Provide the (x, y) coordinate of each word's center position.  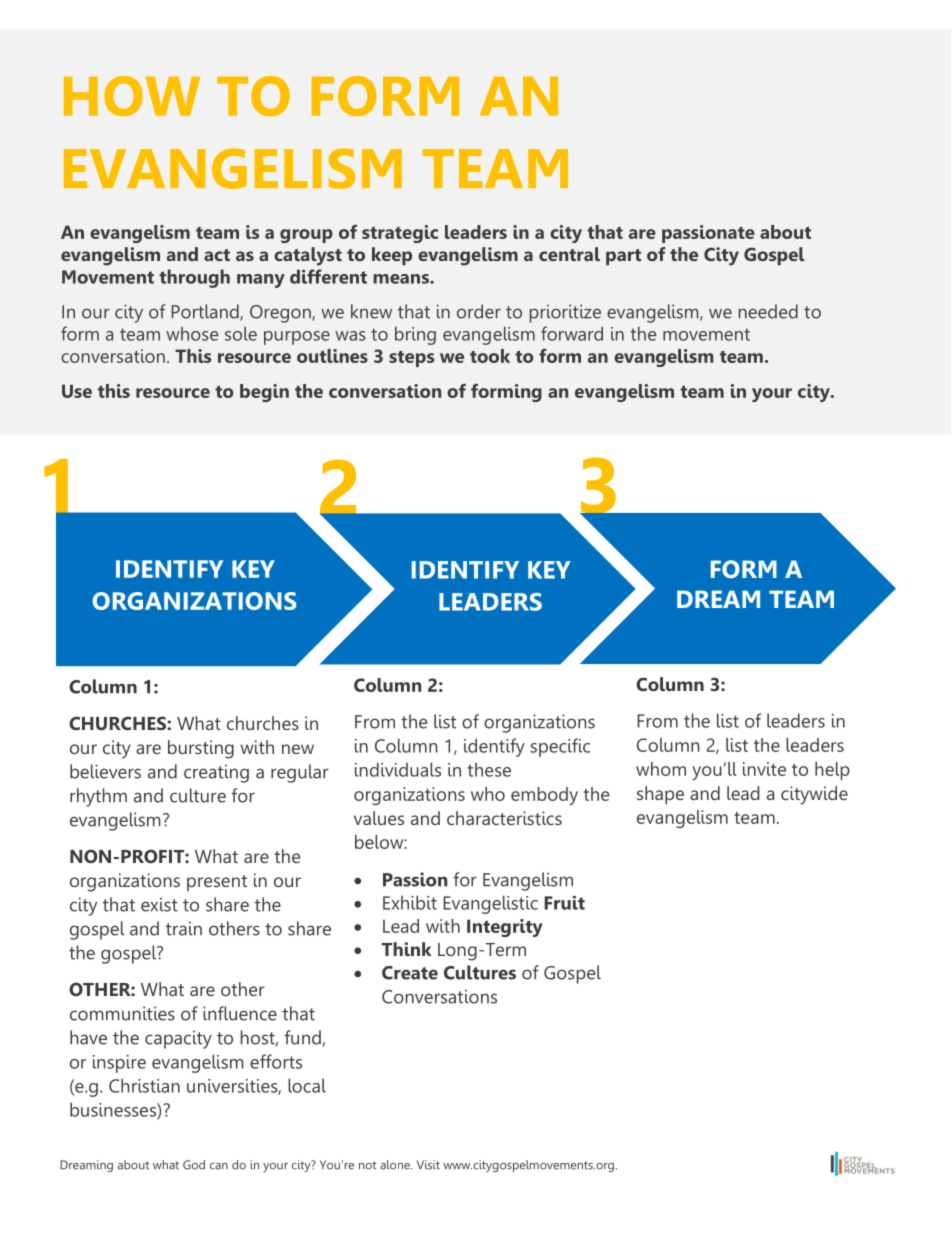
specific (560, 747)
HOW (132, 96)
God (194, 1165)
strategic (400, 234)
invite (764, 769)
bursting (201, 749)
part (623, 257)
